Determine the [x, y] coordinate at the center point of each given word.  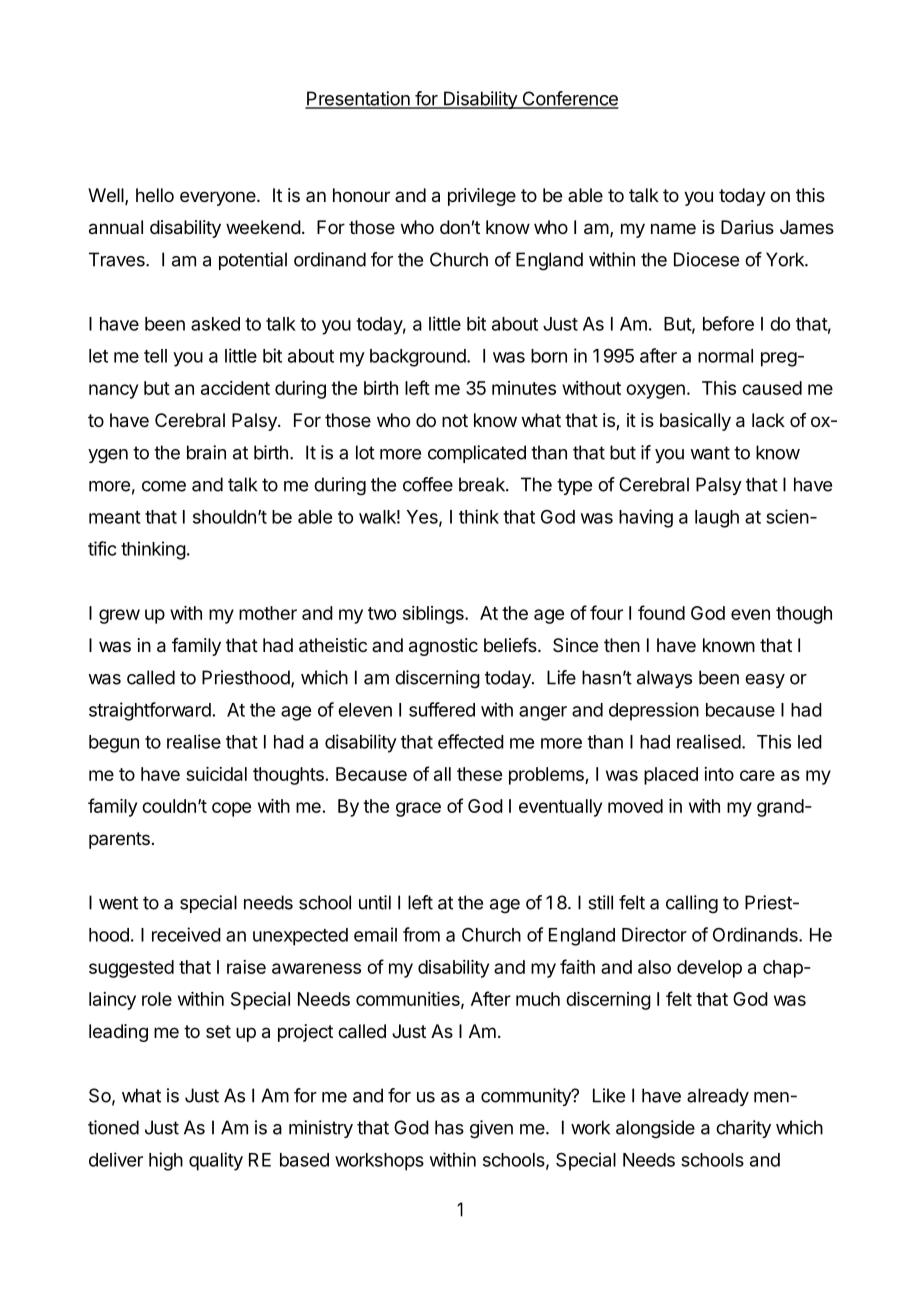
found [661, 612]
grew [119, 616]
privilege [482, 197]
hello [155, 195]
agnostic [443, 647]
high [166, 1161]
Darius [747, 227]
